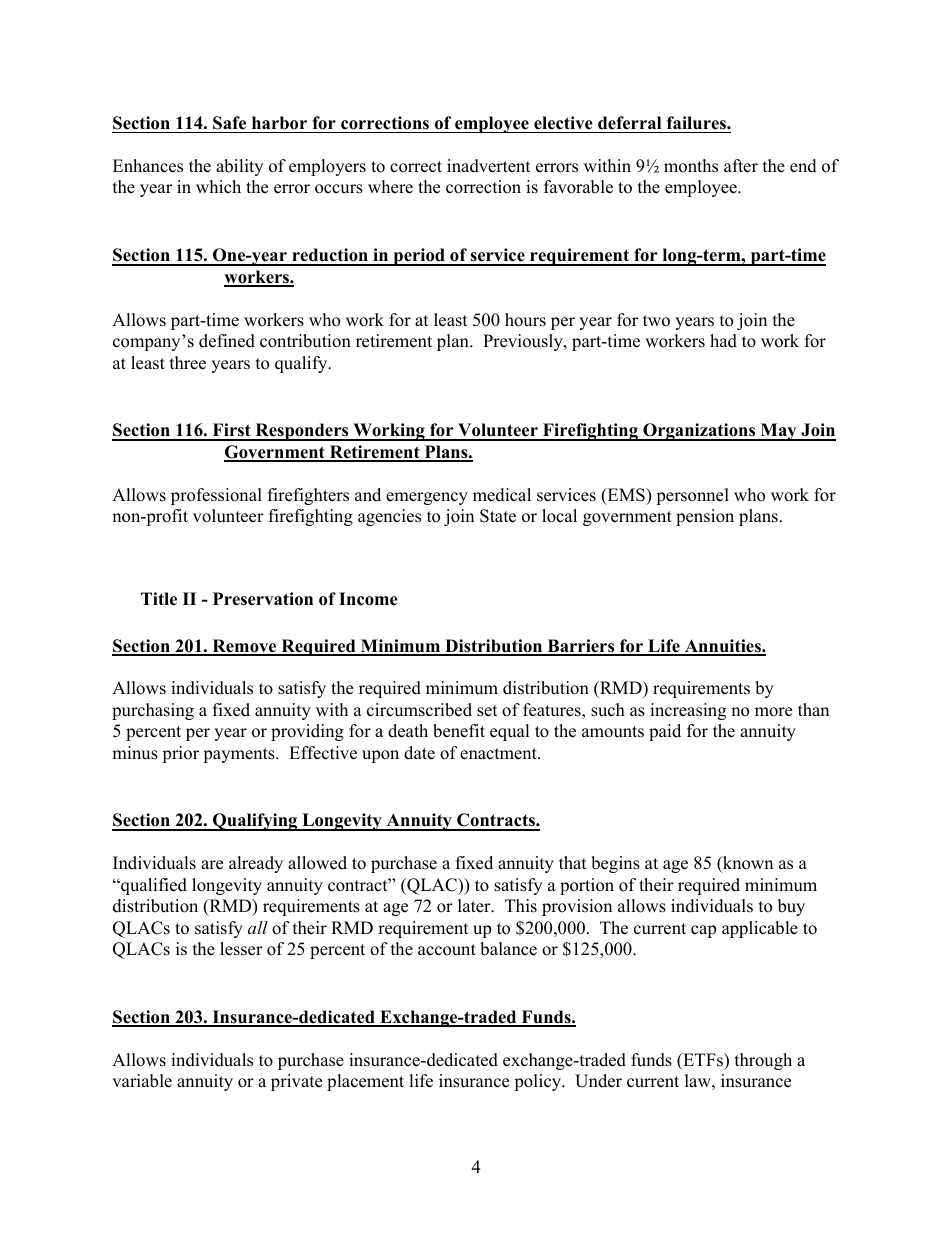 This image has height=1233, width=952. Describe the element at coordinates (539, 1082) in the image. I see `policy` at that location.
